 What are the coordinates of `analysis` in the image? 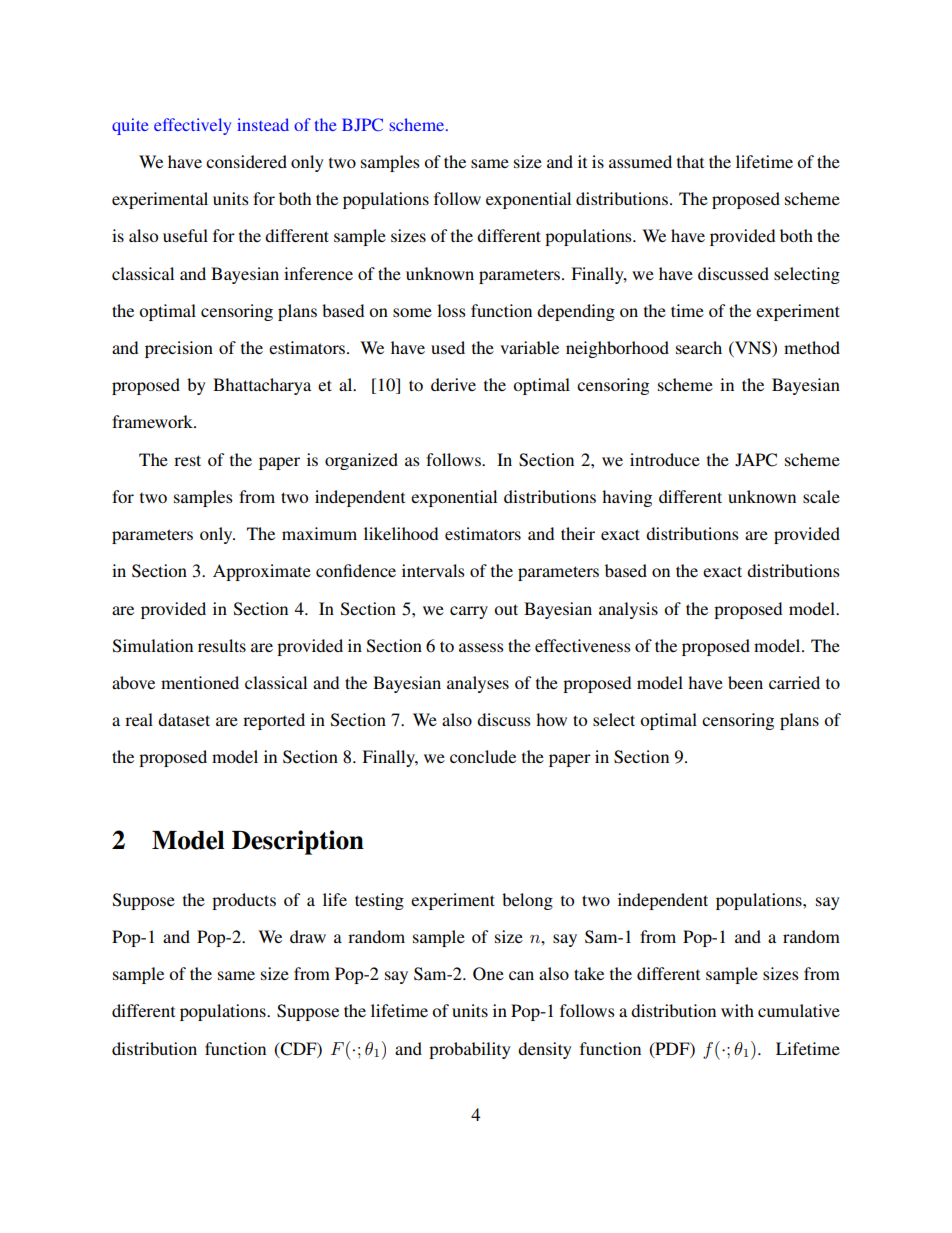 It's located at (628, 610).
